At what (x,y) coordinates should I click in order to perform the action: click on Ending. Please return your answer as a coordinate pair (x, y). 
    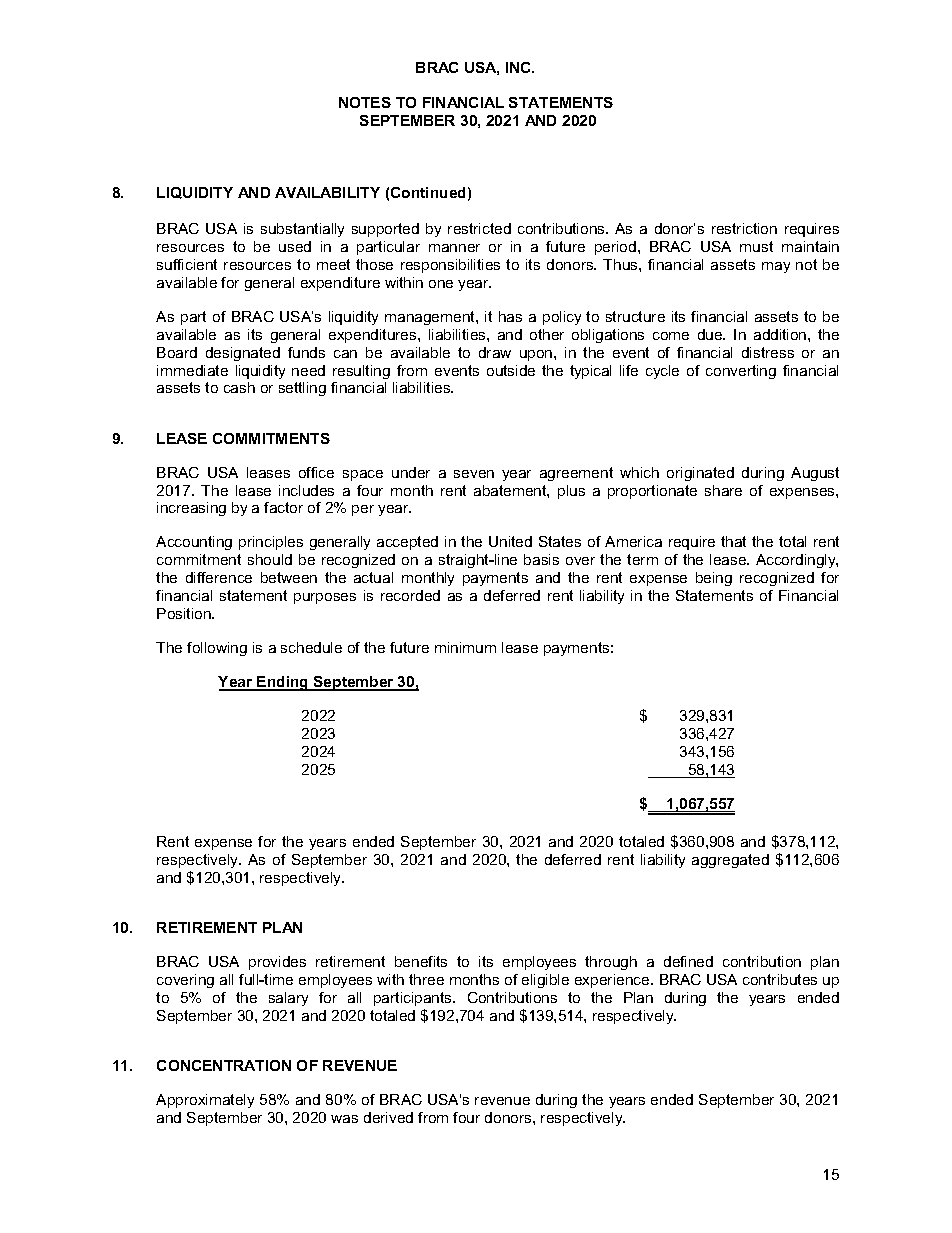
    Looking at the image, I should click on (283, 683).
